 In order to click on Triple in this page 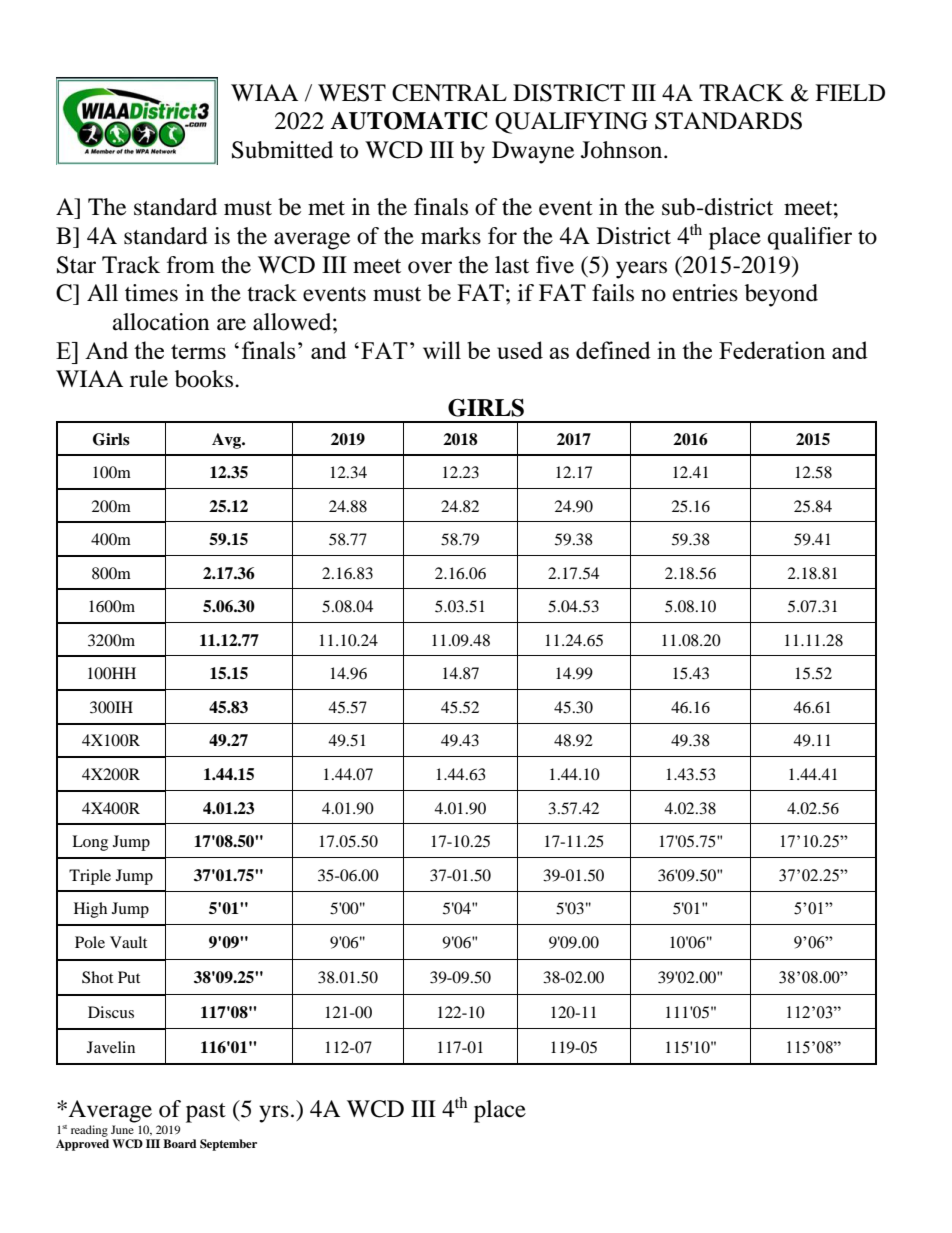, I will do `click(90, 877)`.
